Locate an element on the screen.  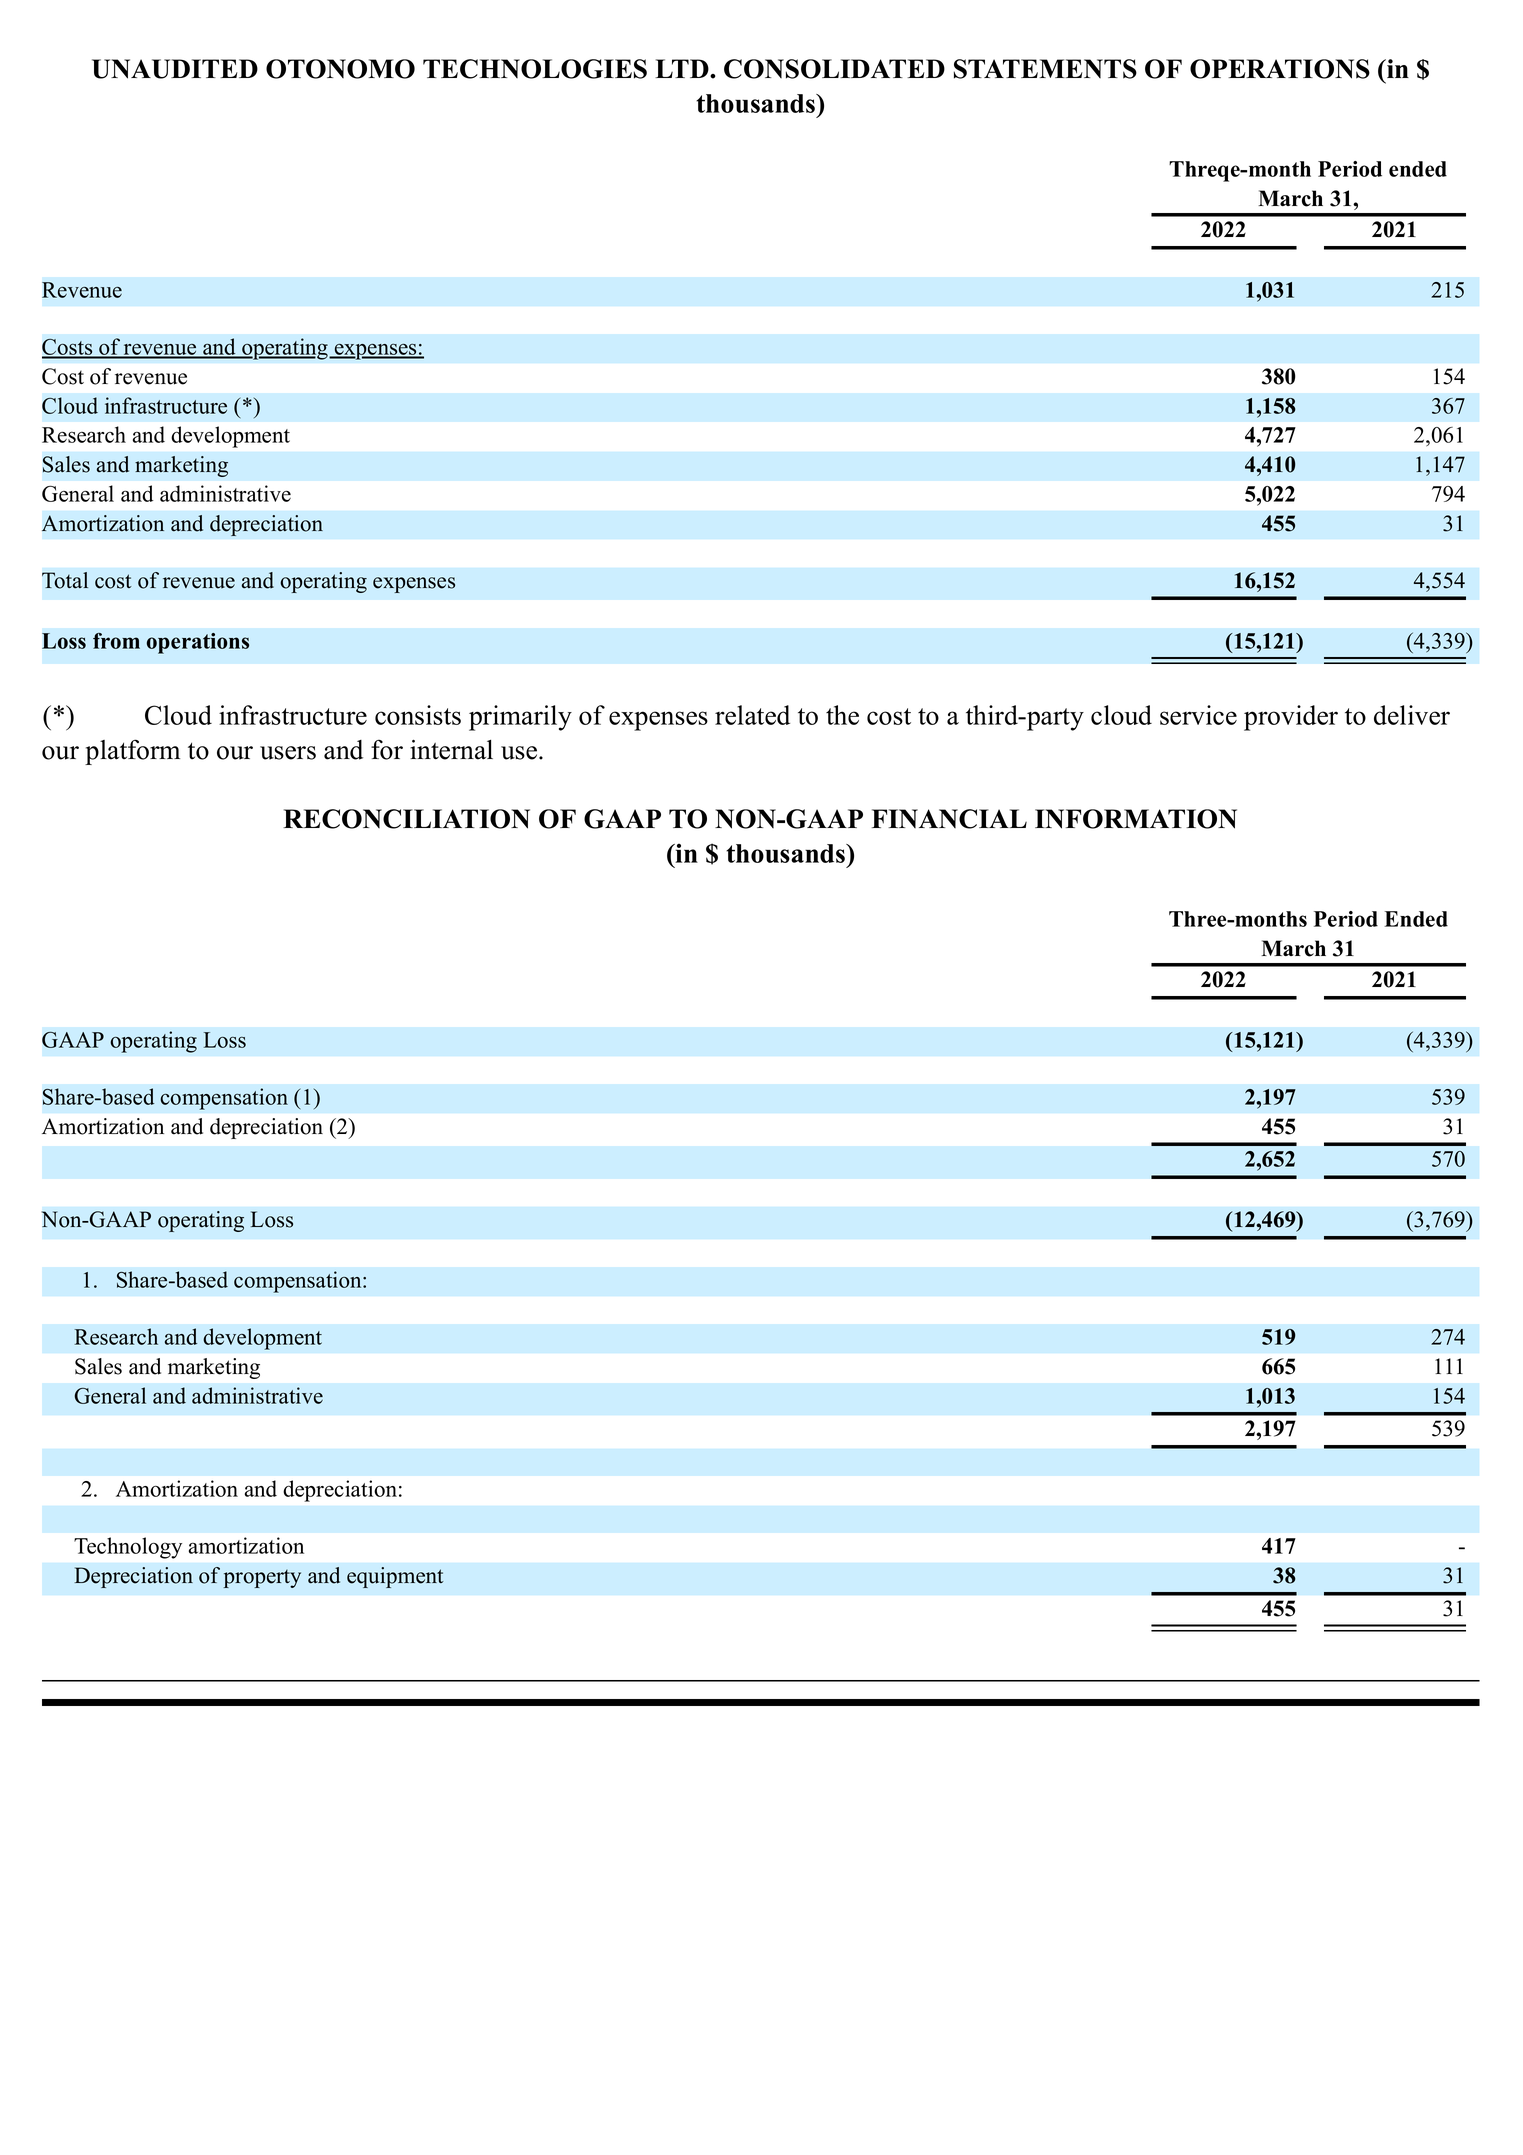
equipment is located at coordinates (395, 1577).
